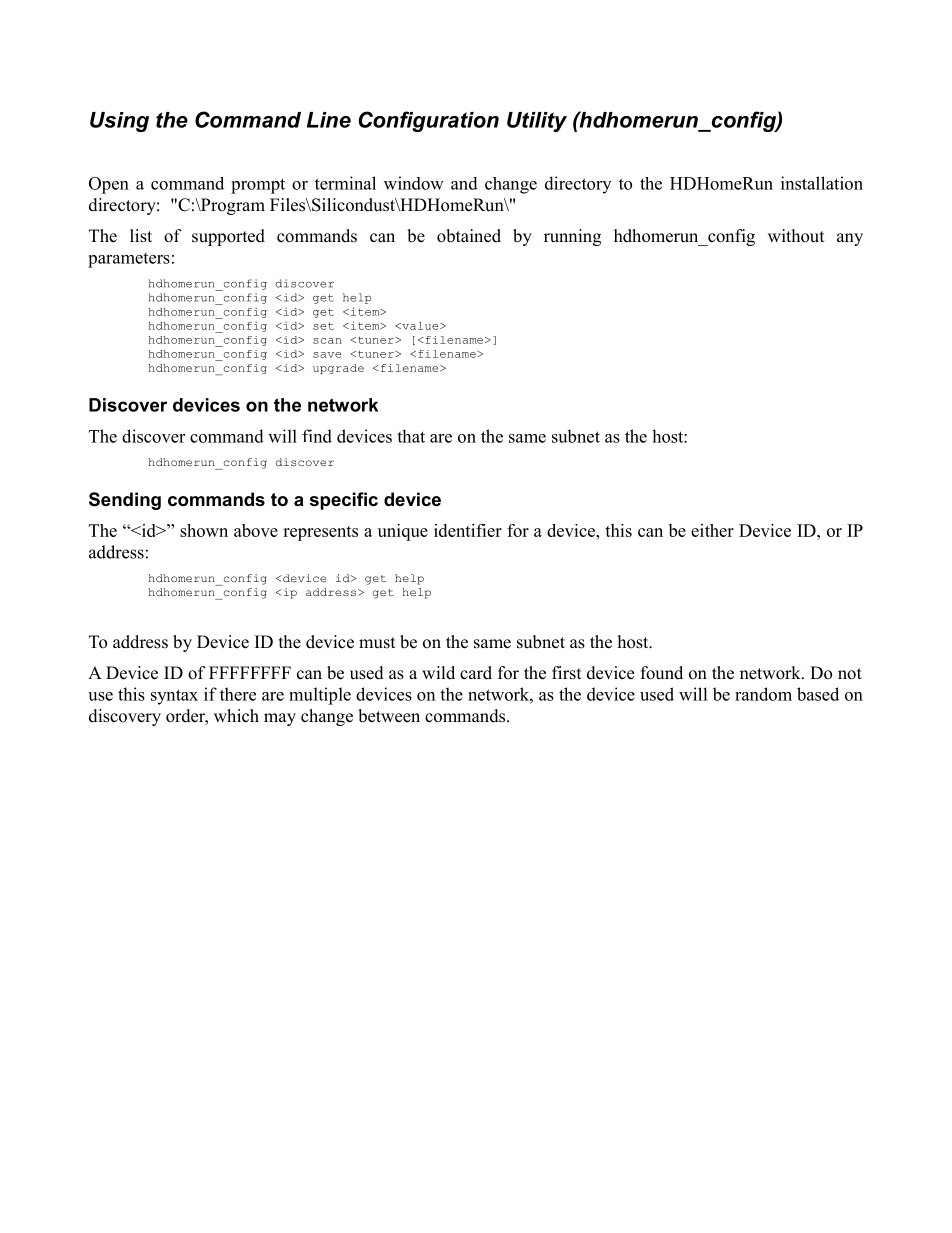 Image resolution: width=952 pixels, height=1233 pixels. What do you see at coordinates (174, 697) in the page?
I see `syntax` at bounding box center [174, 697].
